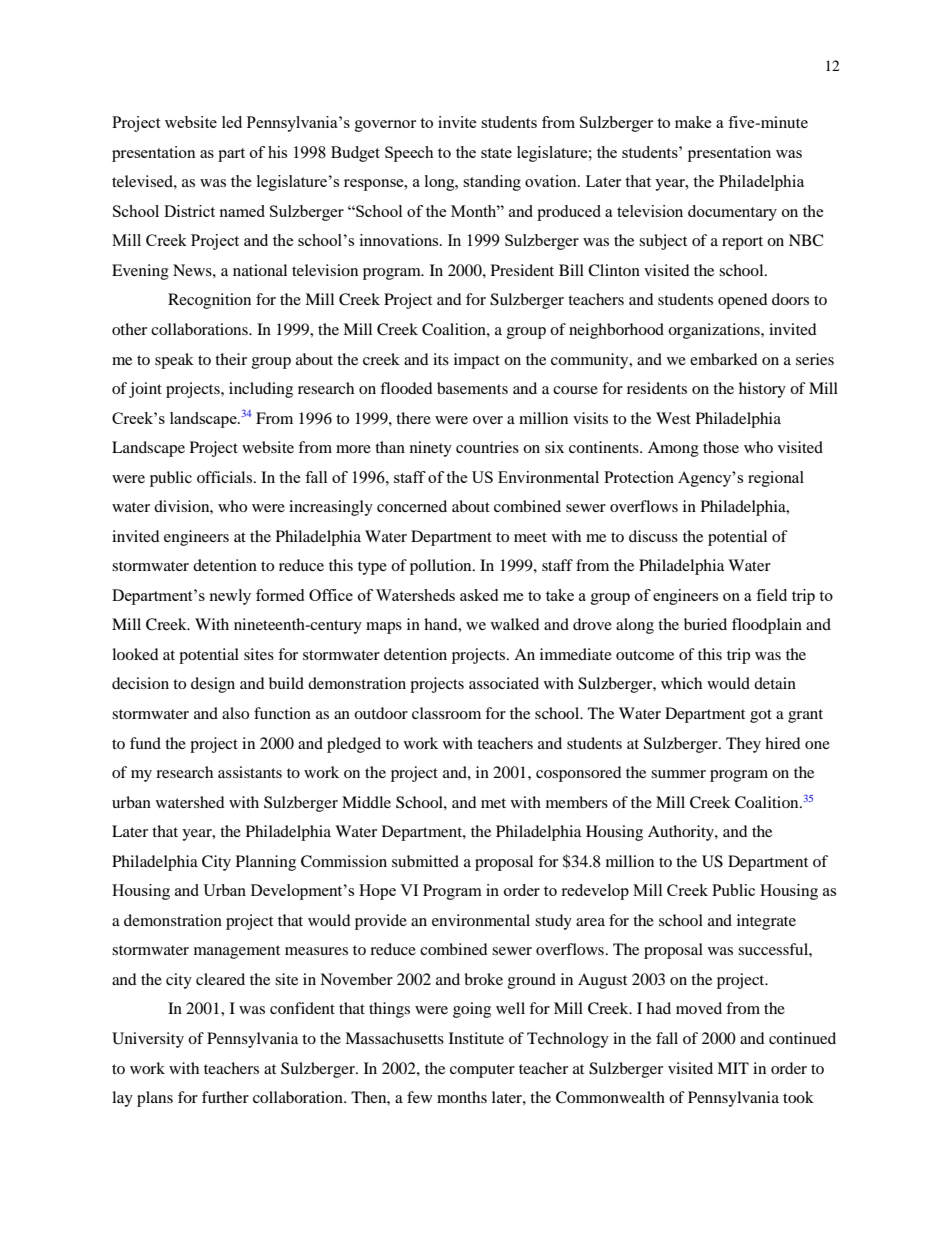  I want to click on computer, so click(482, 1071).
